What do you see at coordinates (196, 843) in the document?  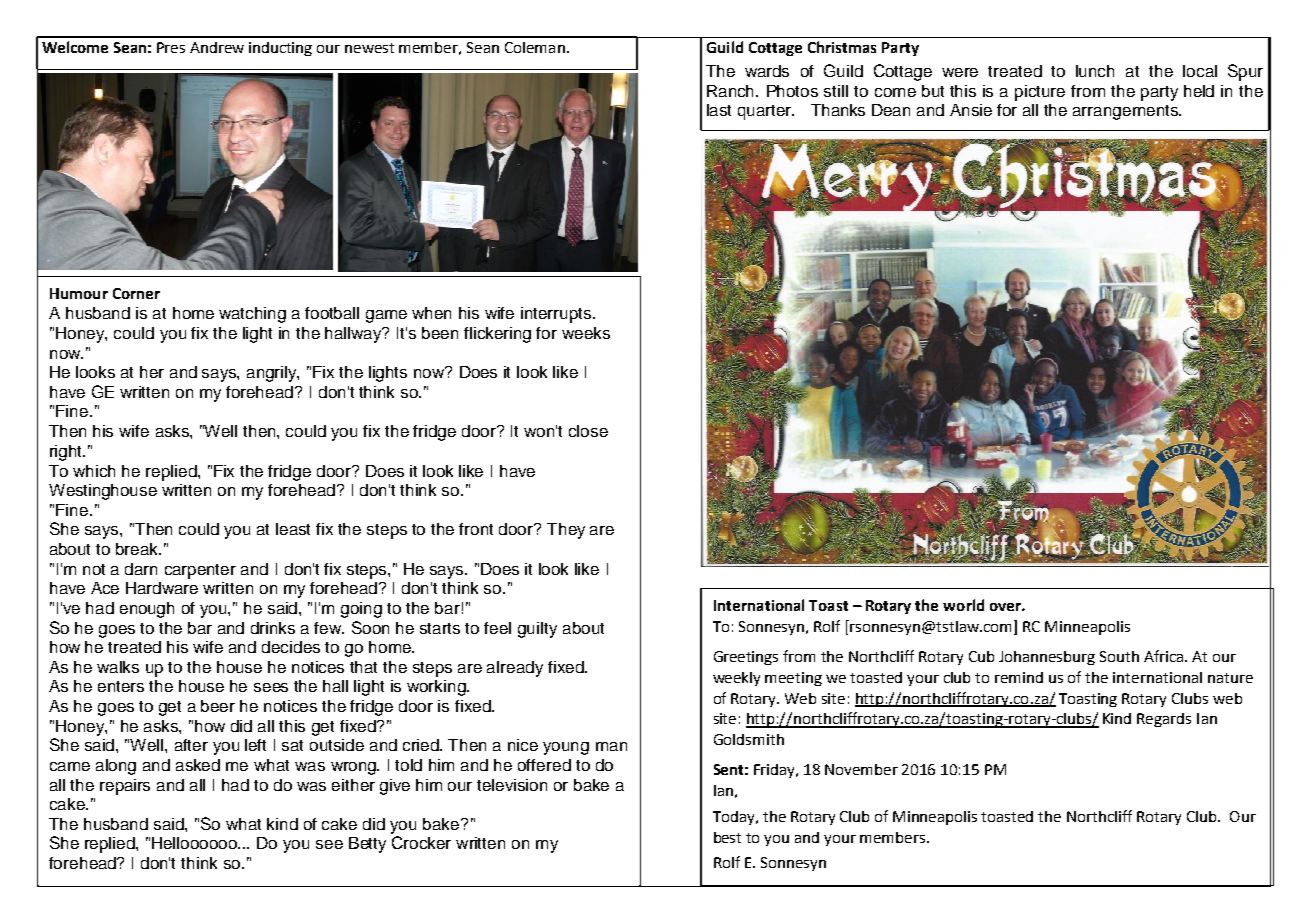 I see `Helloooooo` at bounding box center [196, 843].
